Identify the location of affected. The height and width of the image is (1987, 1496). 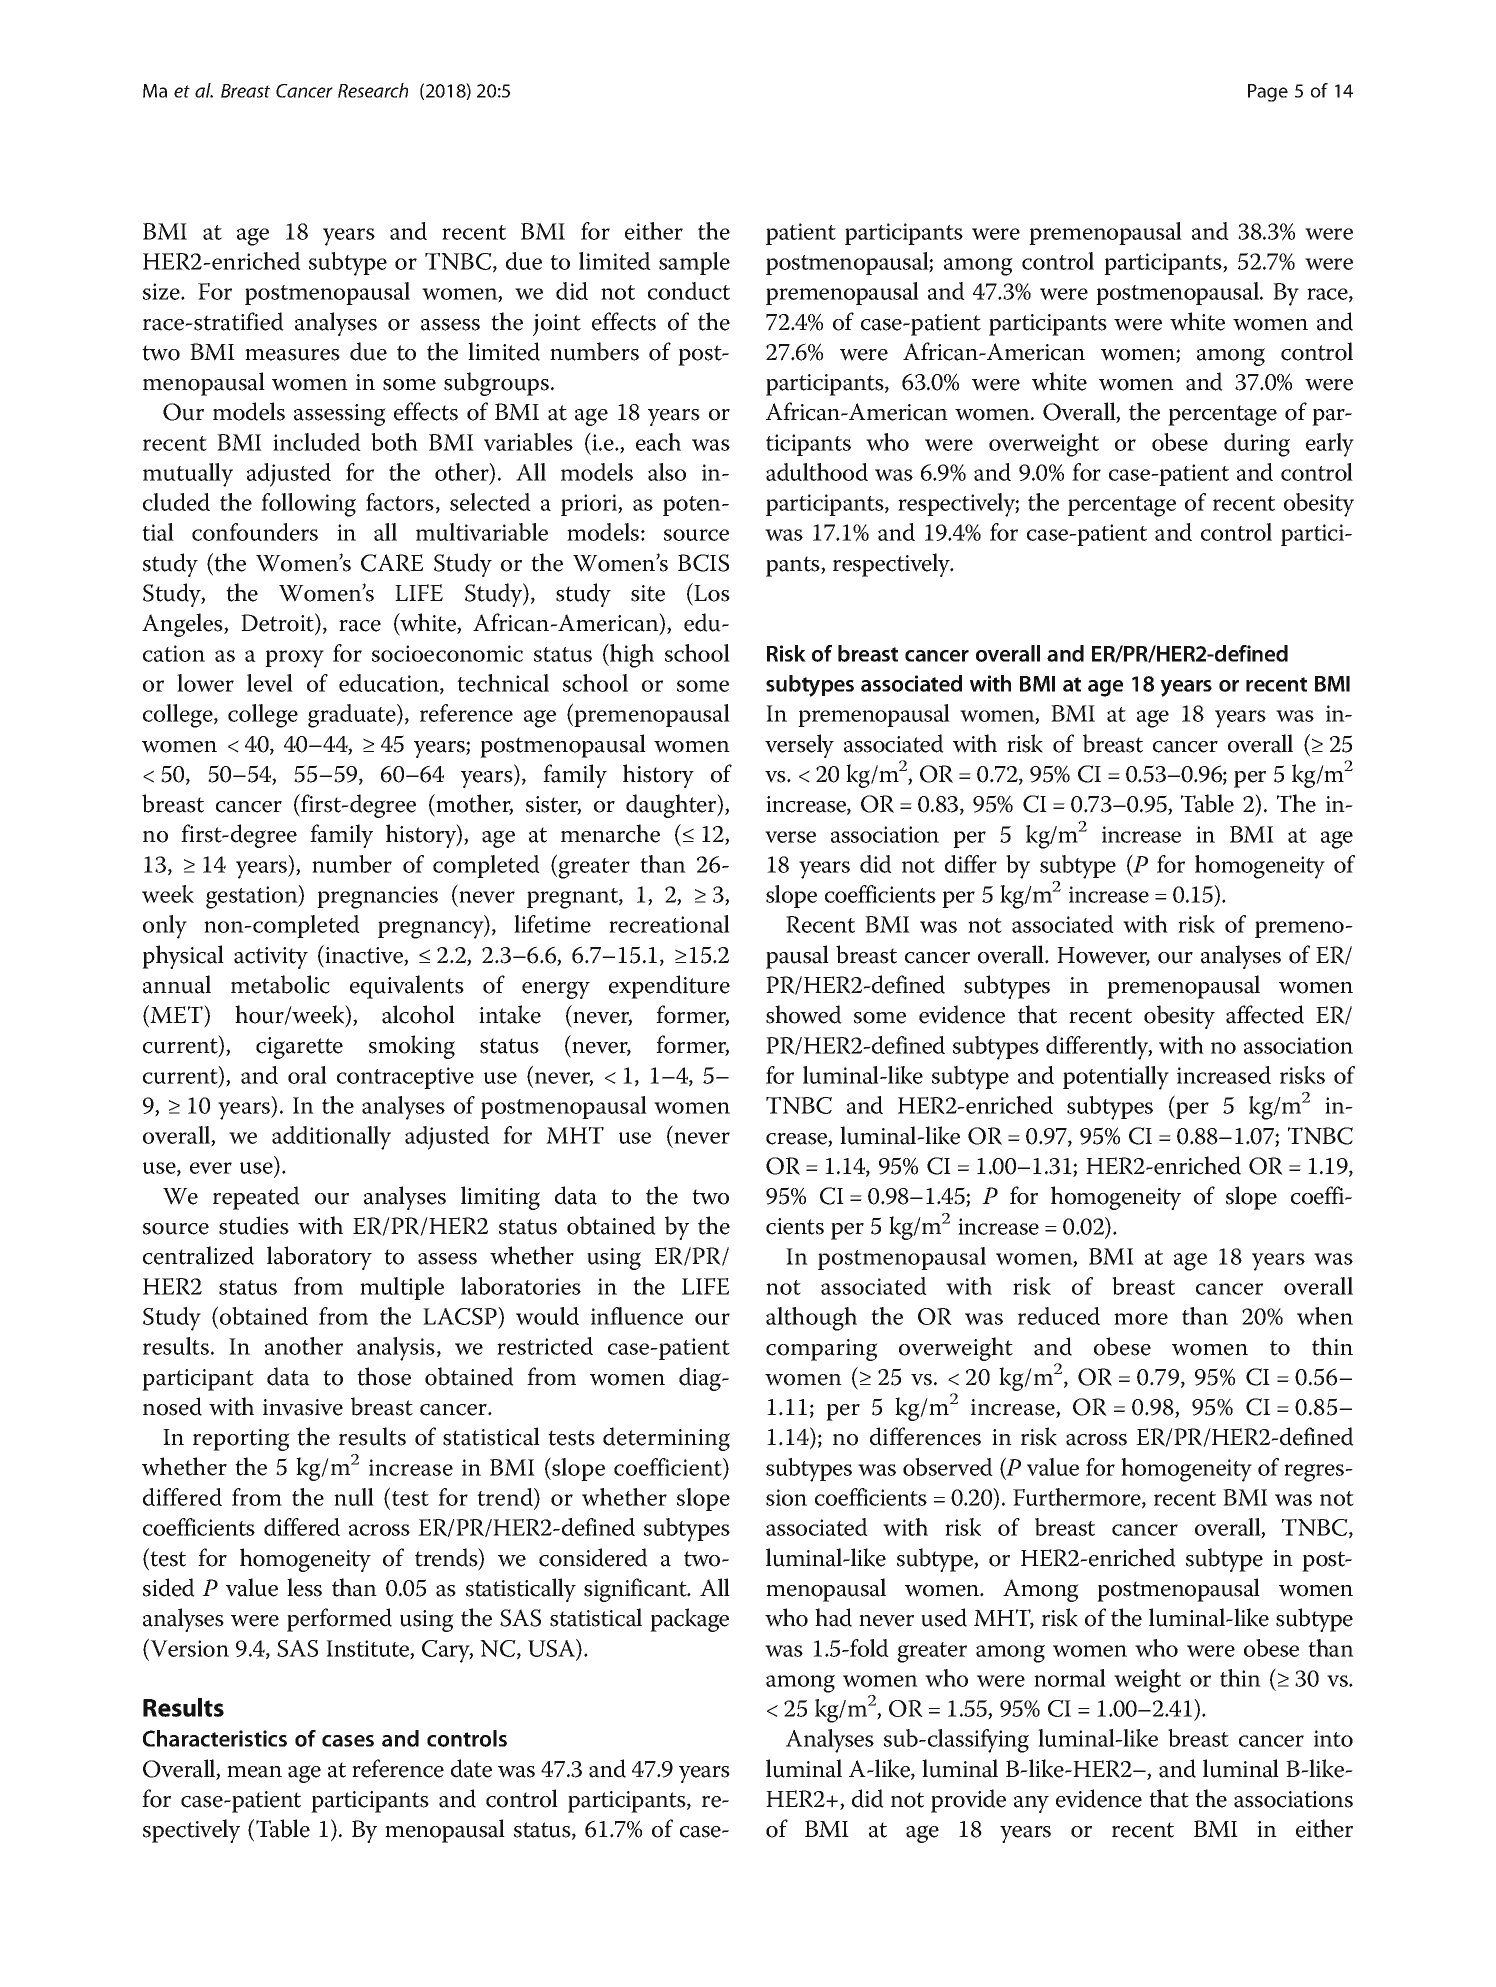
(1265, 1014).
